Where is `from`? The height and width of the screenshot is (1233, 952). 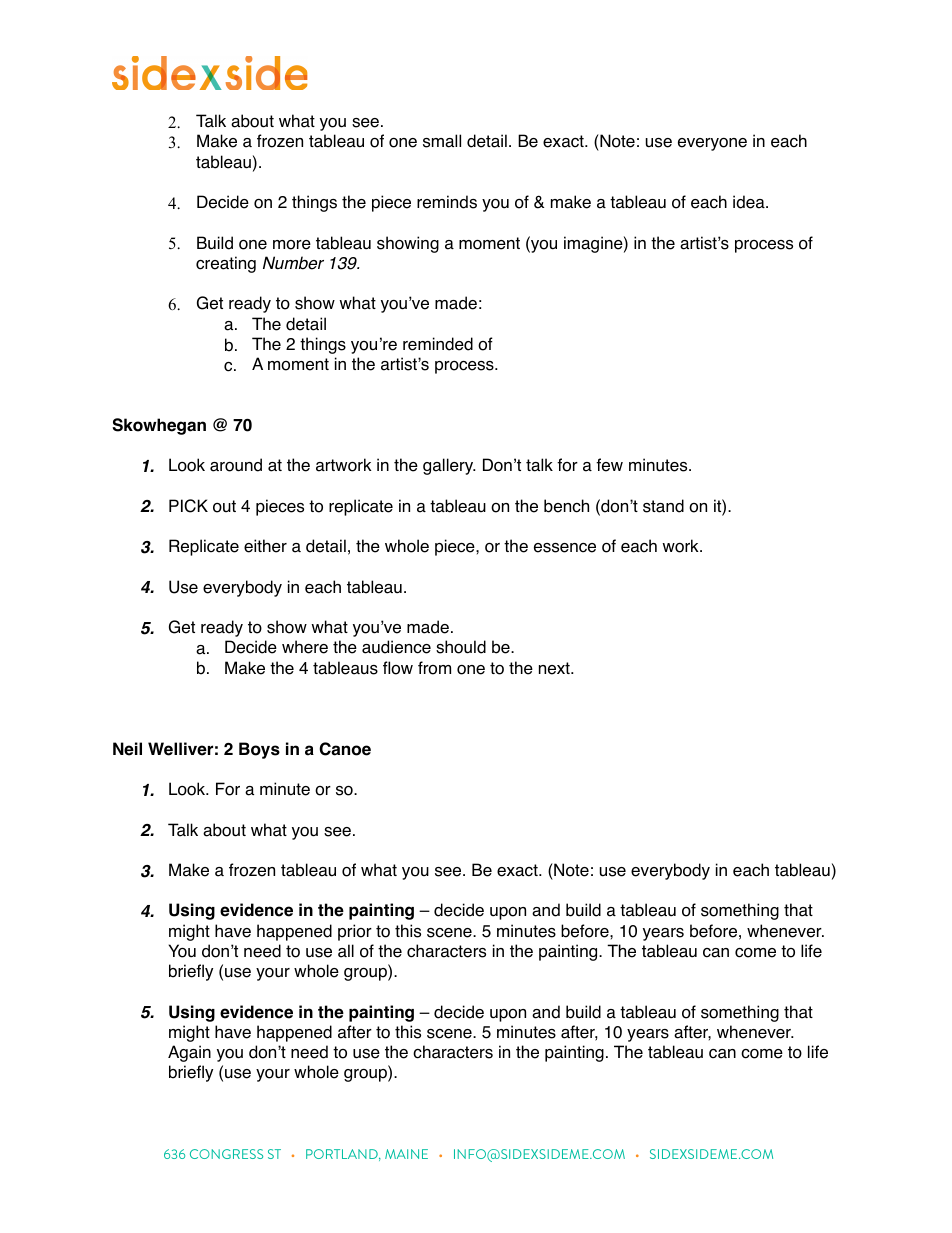 from is located at coordinates (434, 668).
